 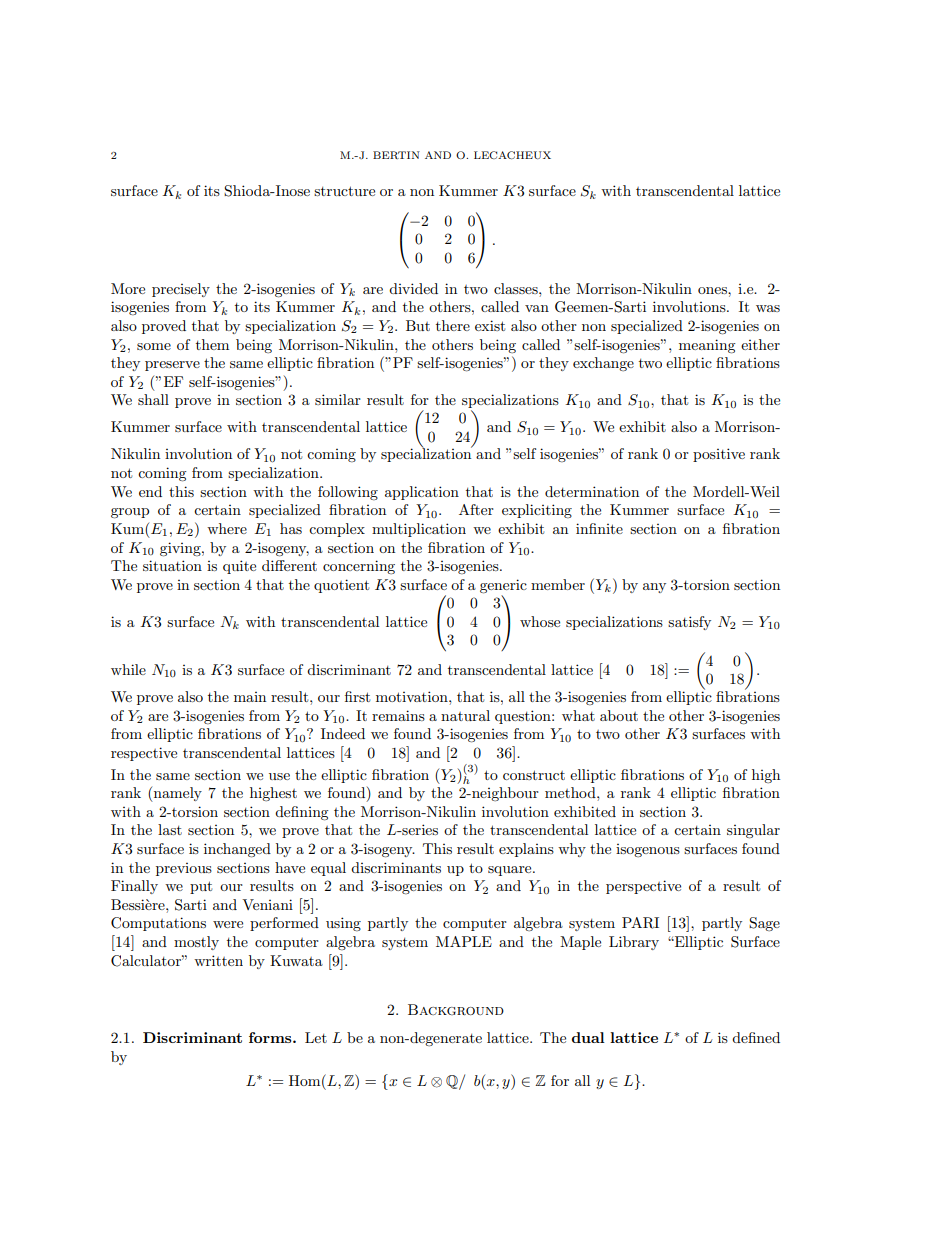 I want to click on satisfy, so click(x=689, y=623).
